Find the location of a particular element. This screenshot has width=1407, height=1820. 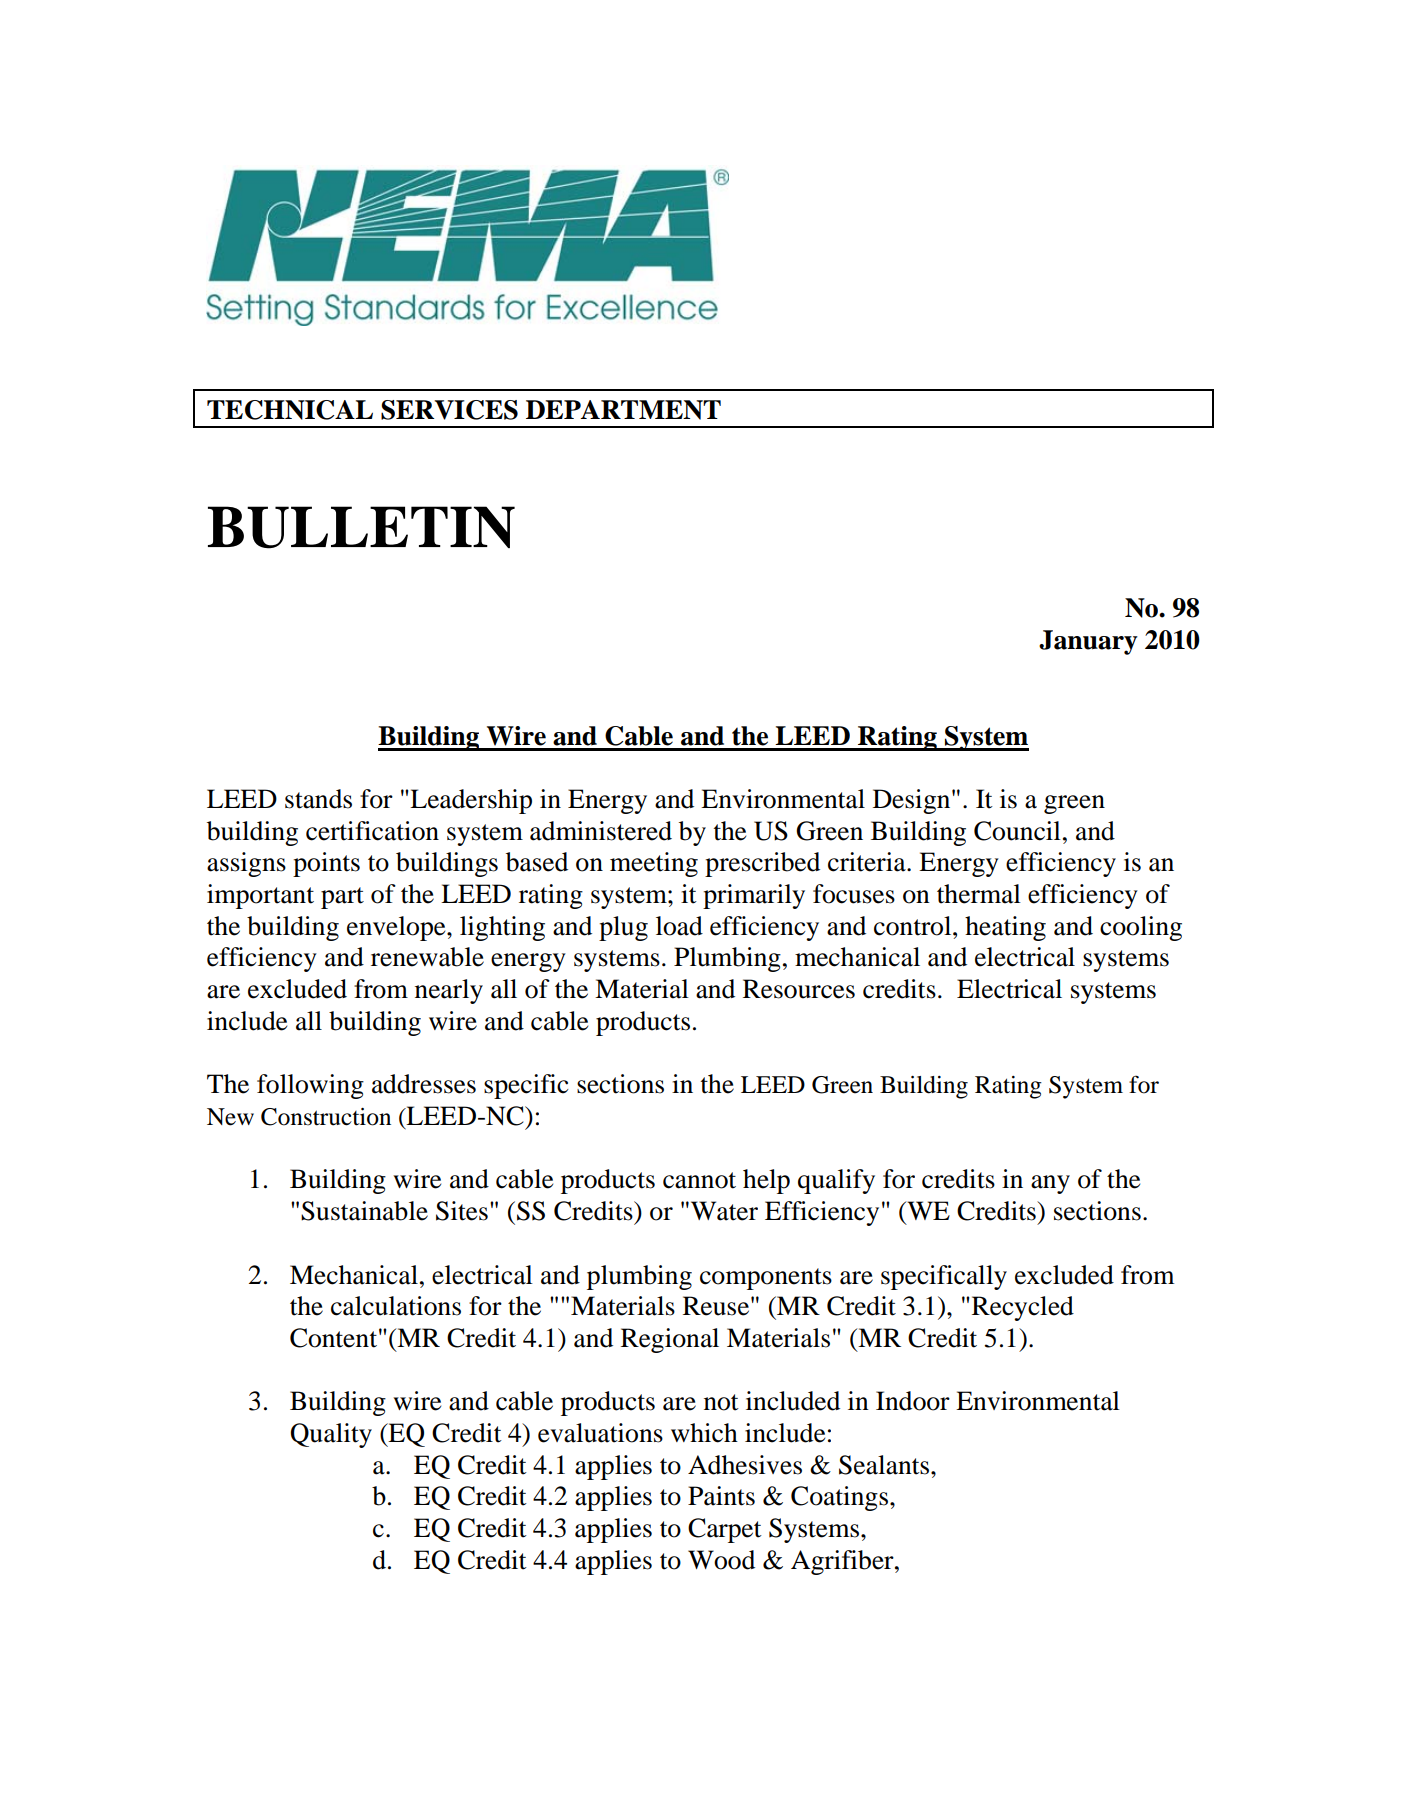

heating is located at coordinates (1005, 928).
